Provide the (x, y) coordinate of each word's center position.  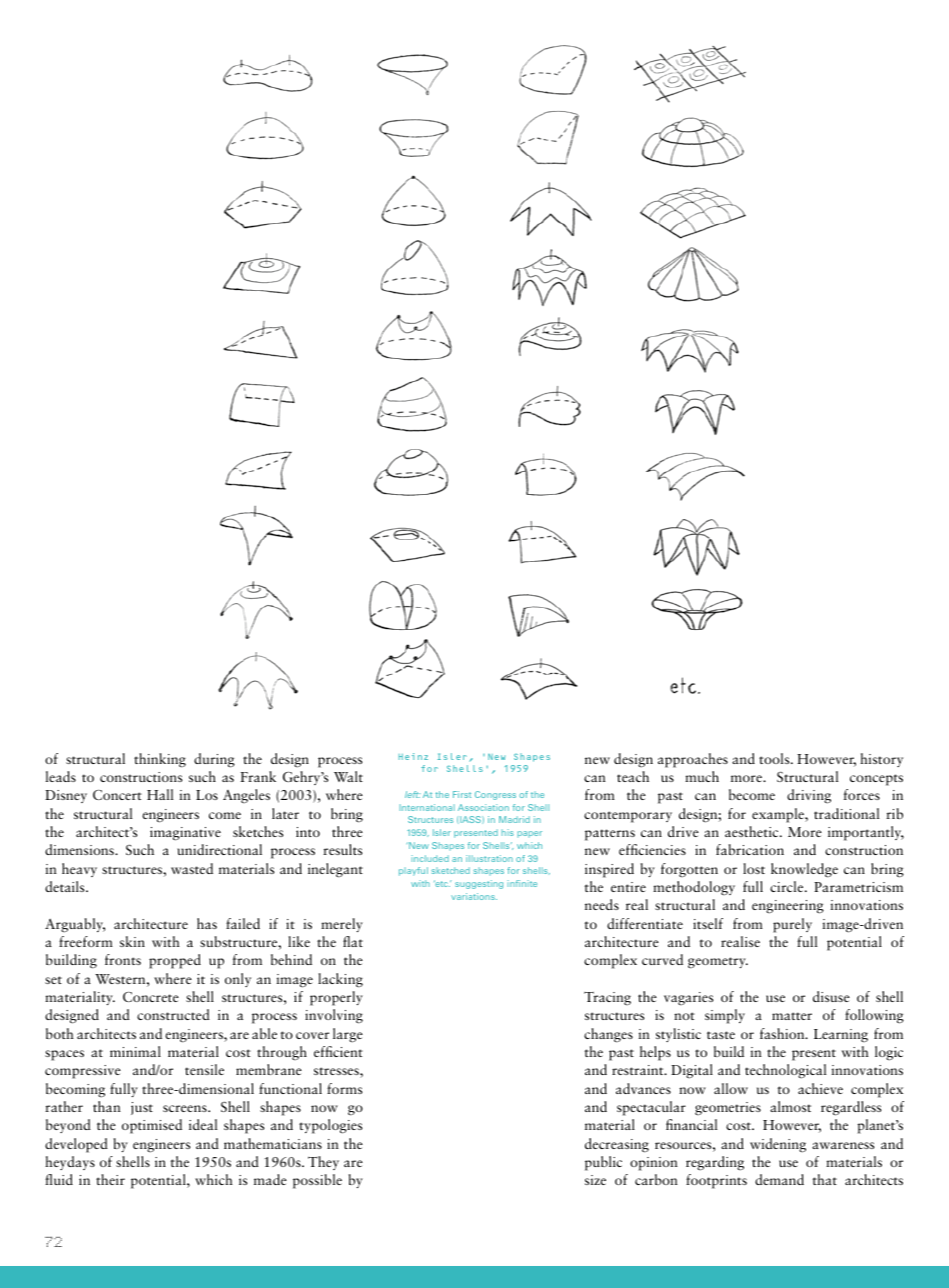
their (110, 1179)
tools (775, 758)
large (348, 1035)
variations (474, 896)
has (207, 923)
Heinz (413, 756)
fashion (783, 1033)
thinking (160, 760)
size (595, 1180)
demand (779, 1179)
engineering (788, 907)
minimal (135, 1051)
